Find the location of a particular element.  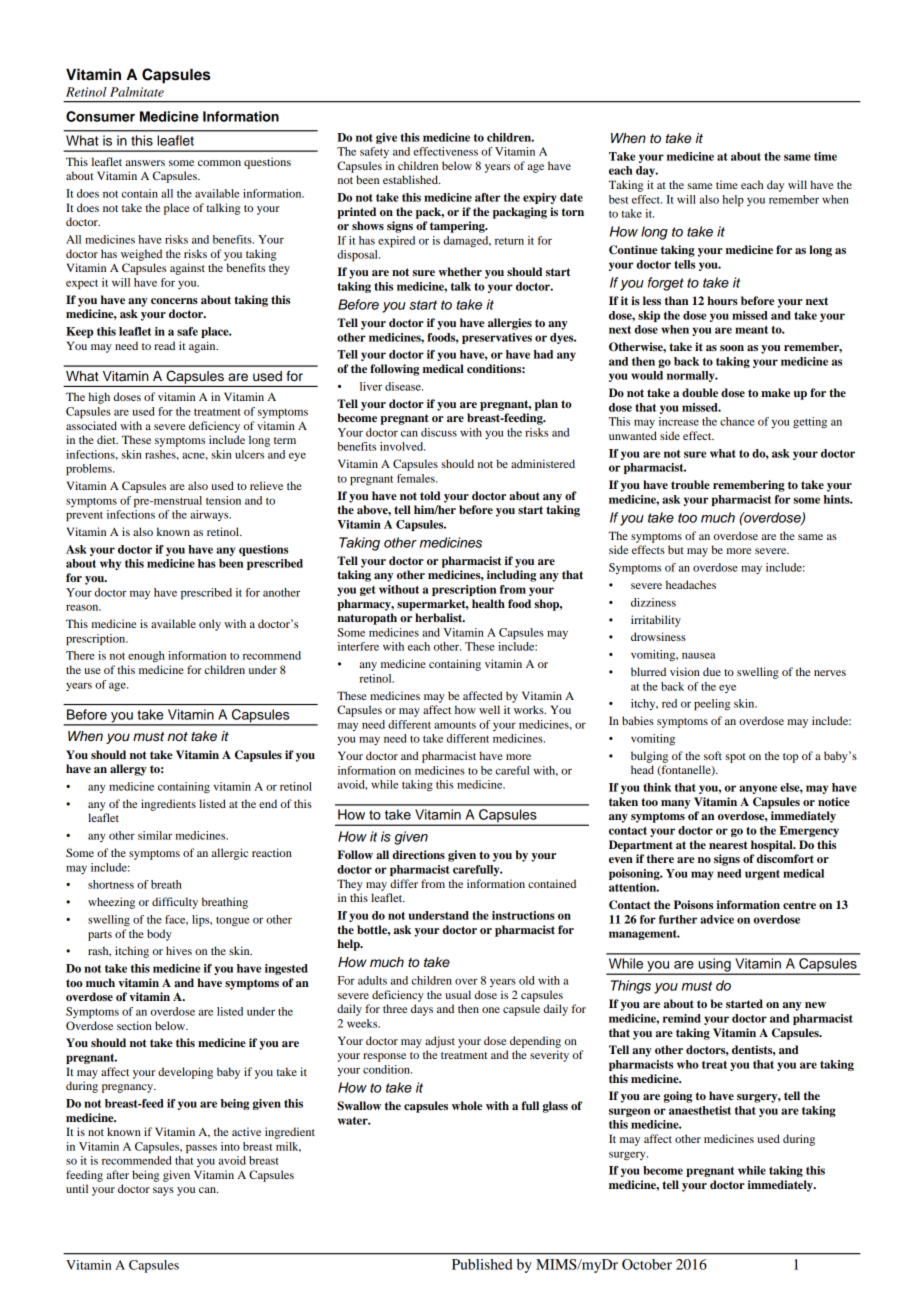

October is located at coordinates (647, 1264).
